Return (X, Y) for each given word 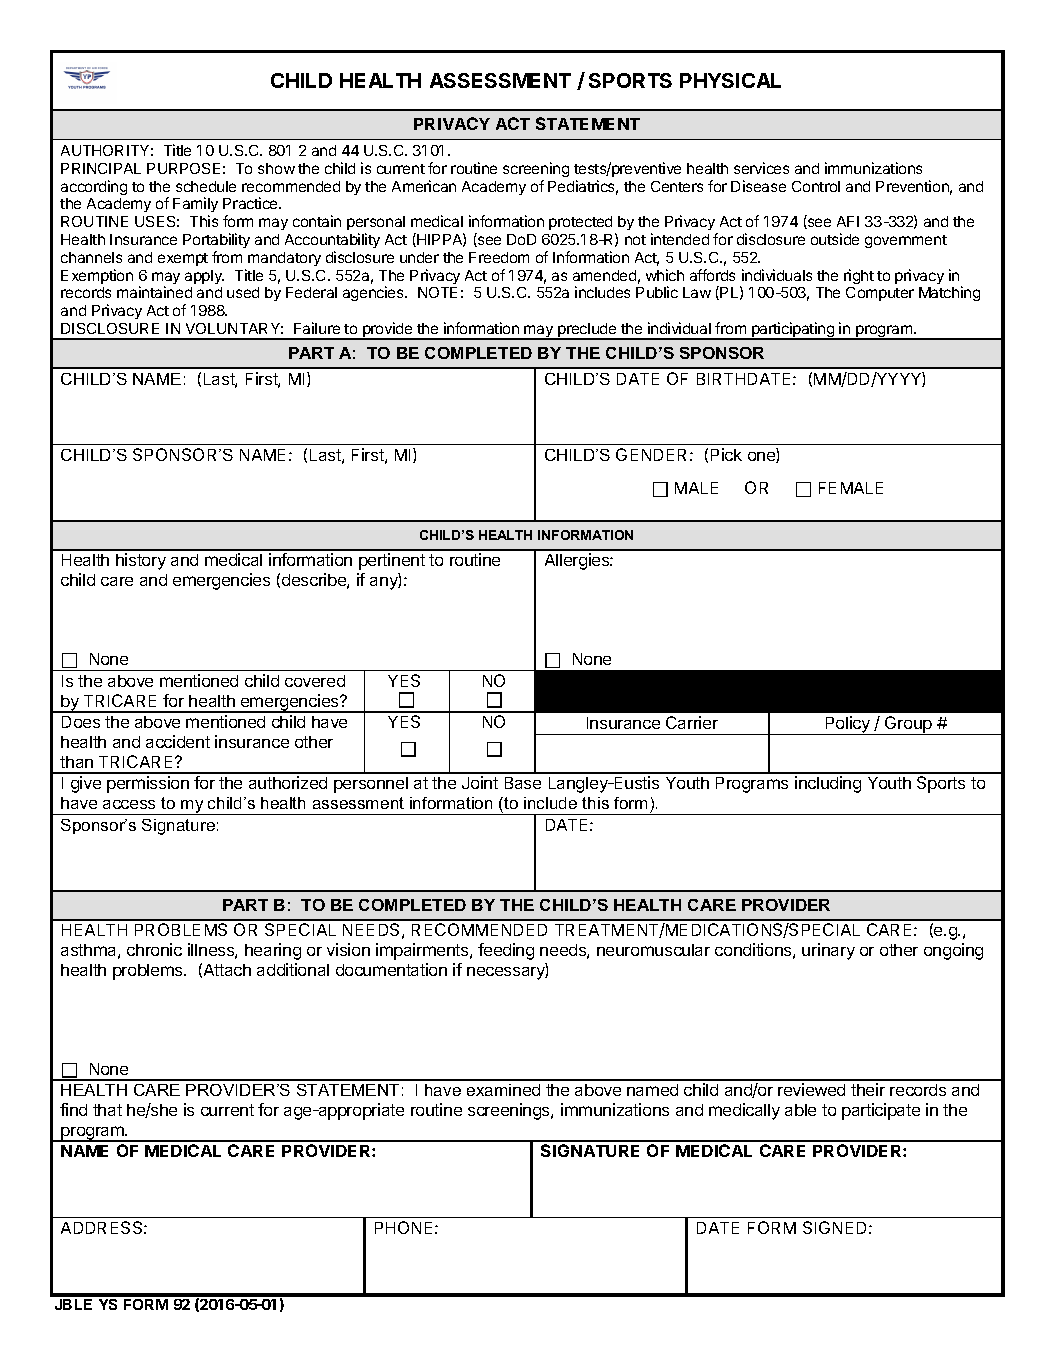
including (828, 784)
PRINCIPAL (101, 168)
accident (178, 741)
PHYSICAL (730, 80)
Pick (726, 454)
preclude (587, 331)
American (424, 186)
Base (523, 783)
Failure (317, 328)
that (107, 1110)
